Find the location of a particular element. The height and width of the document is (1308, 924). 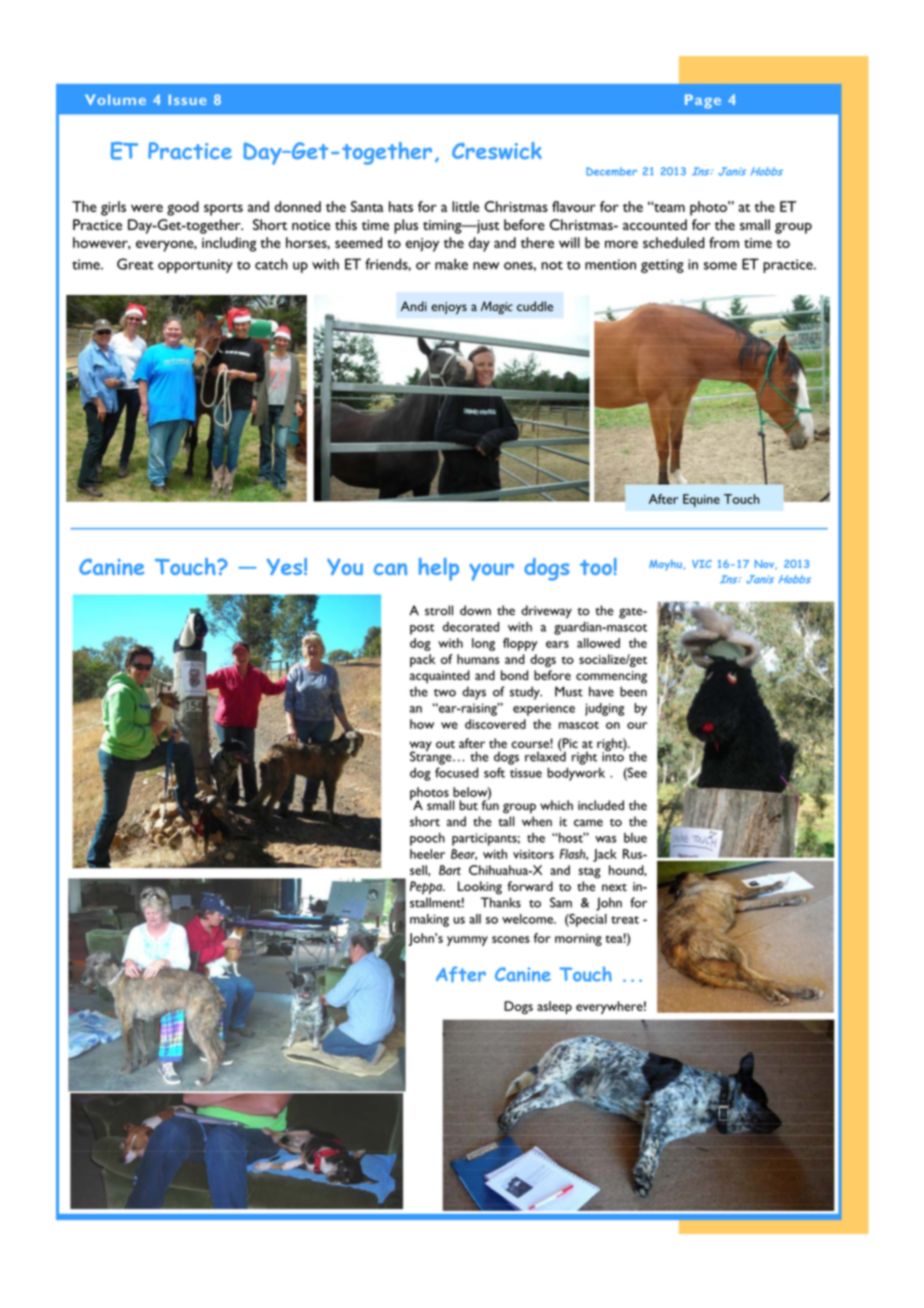

two is located at coordinates (445, 693).
